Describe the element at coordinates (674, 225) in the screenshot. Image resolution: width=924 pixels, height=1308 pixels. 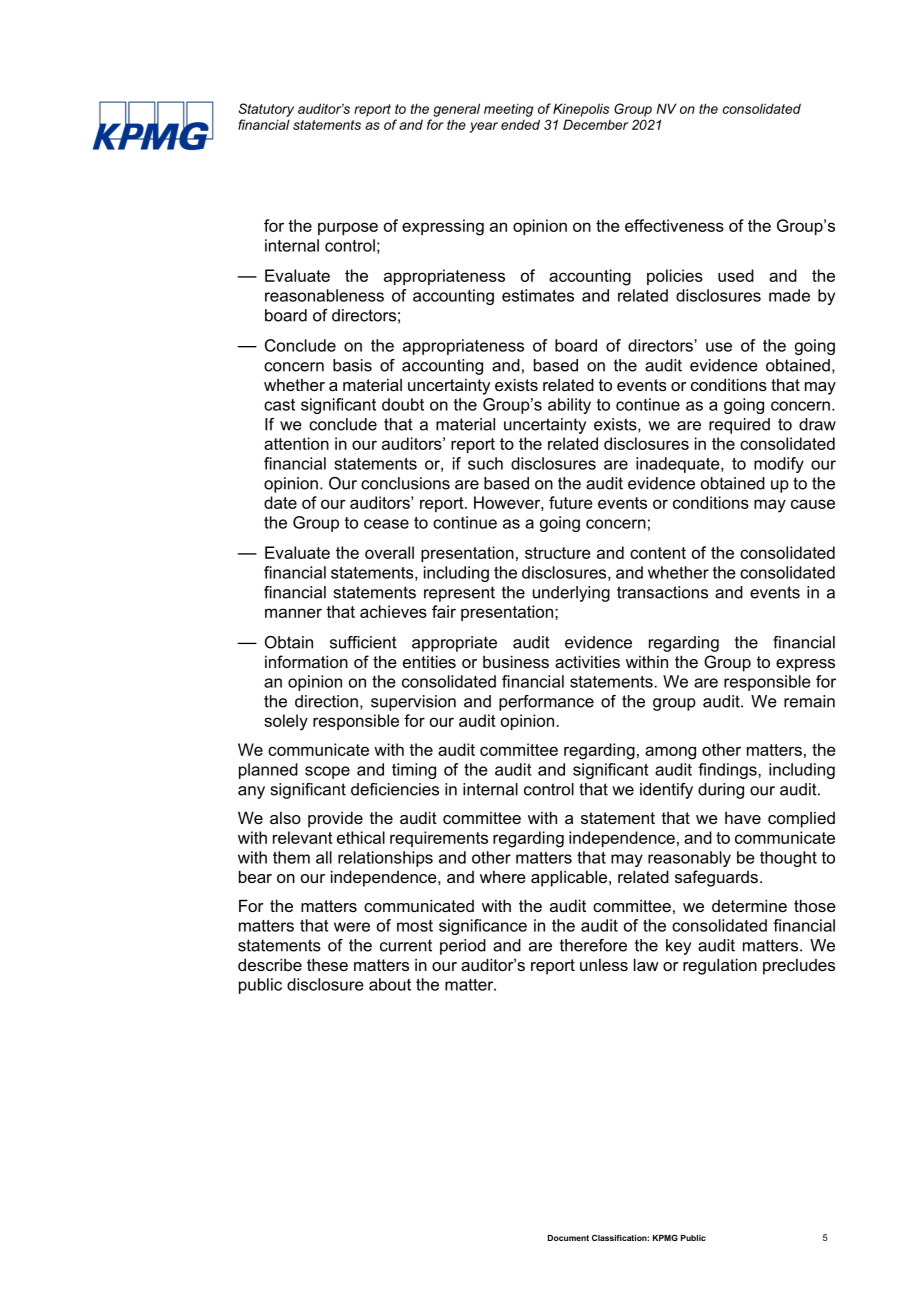
I see `effectiveness` at that location.
